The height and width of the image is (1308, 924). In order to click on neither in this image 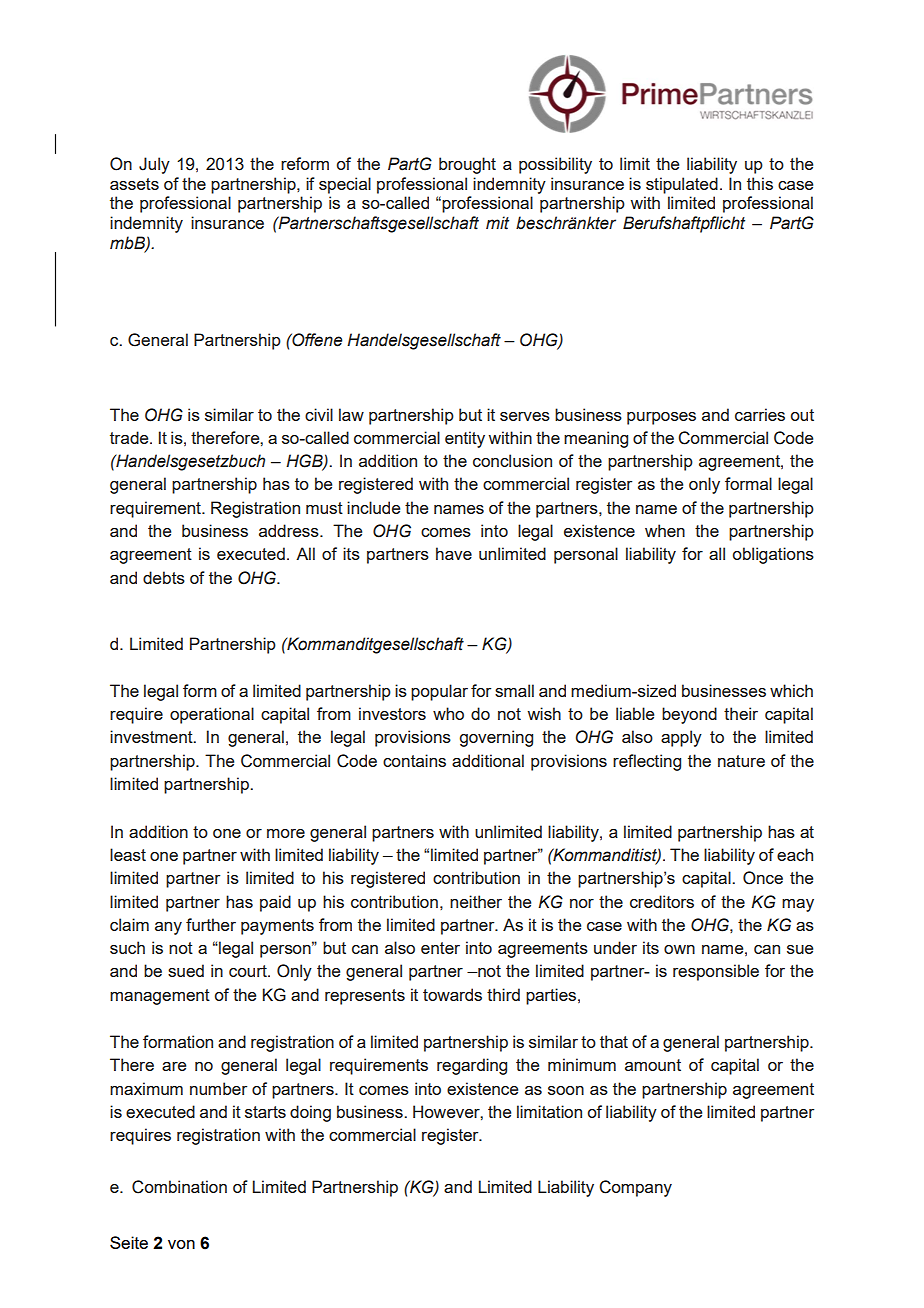, I will do `click(476, 901)`.
